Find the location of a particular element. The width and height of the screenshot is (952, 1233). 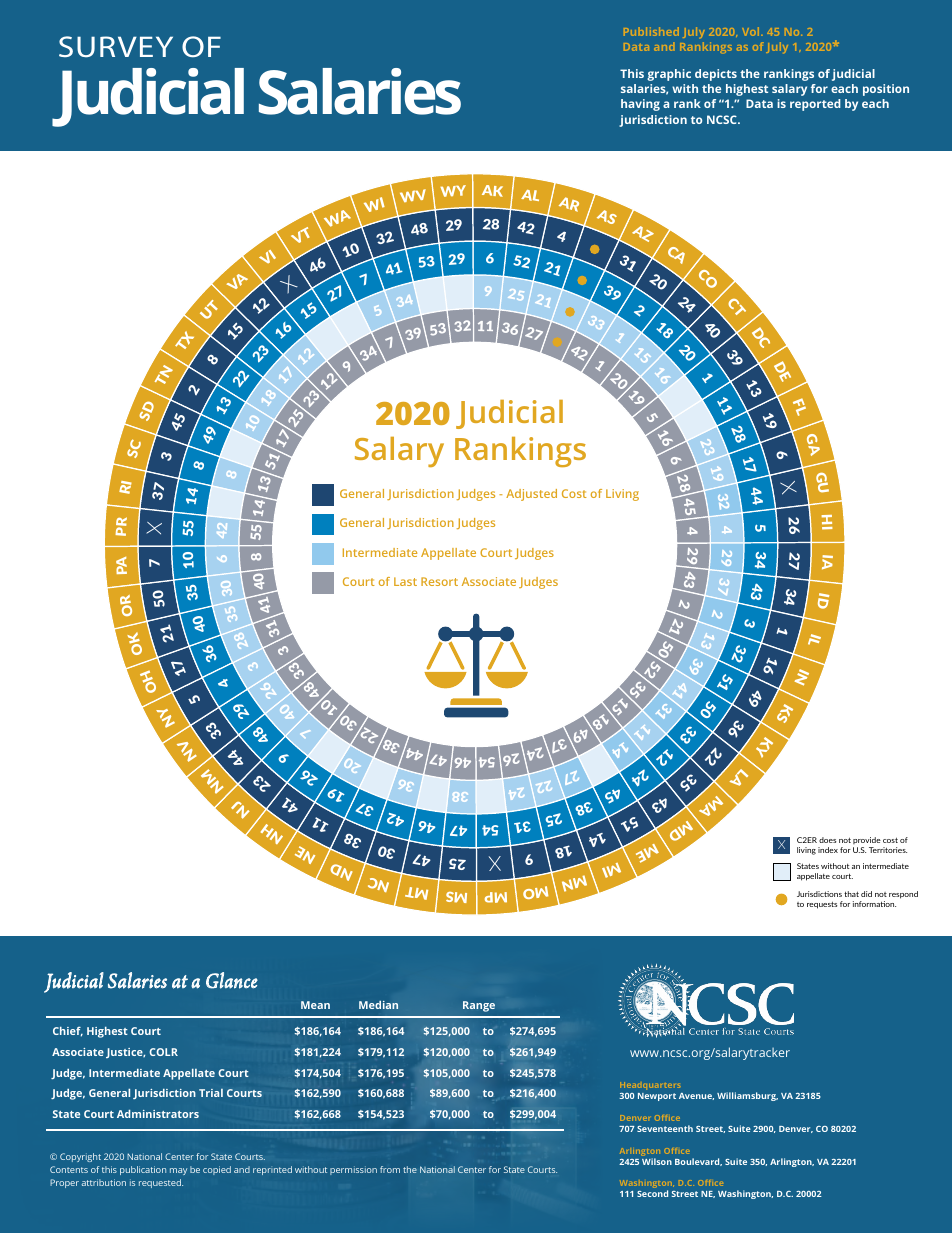

Glance is located at coordinates (232, 980).
